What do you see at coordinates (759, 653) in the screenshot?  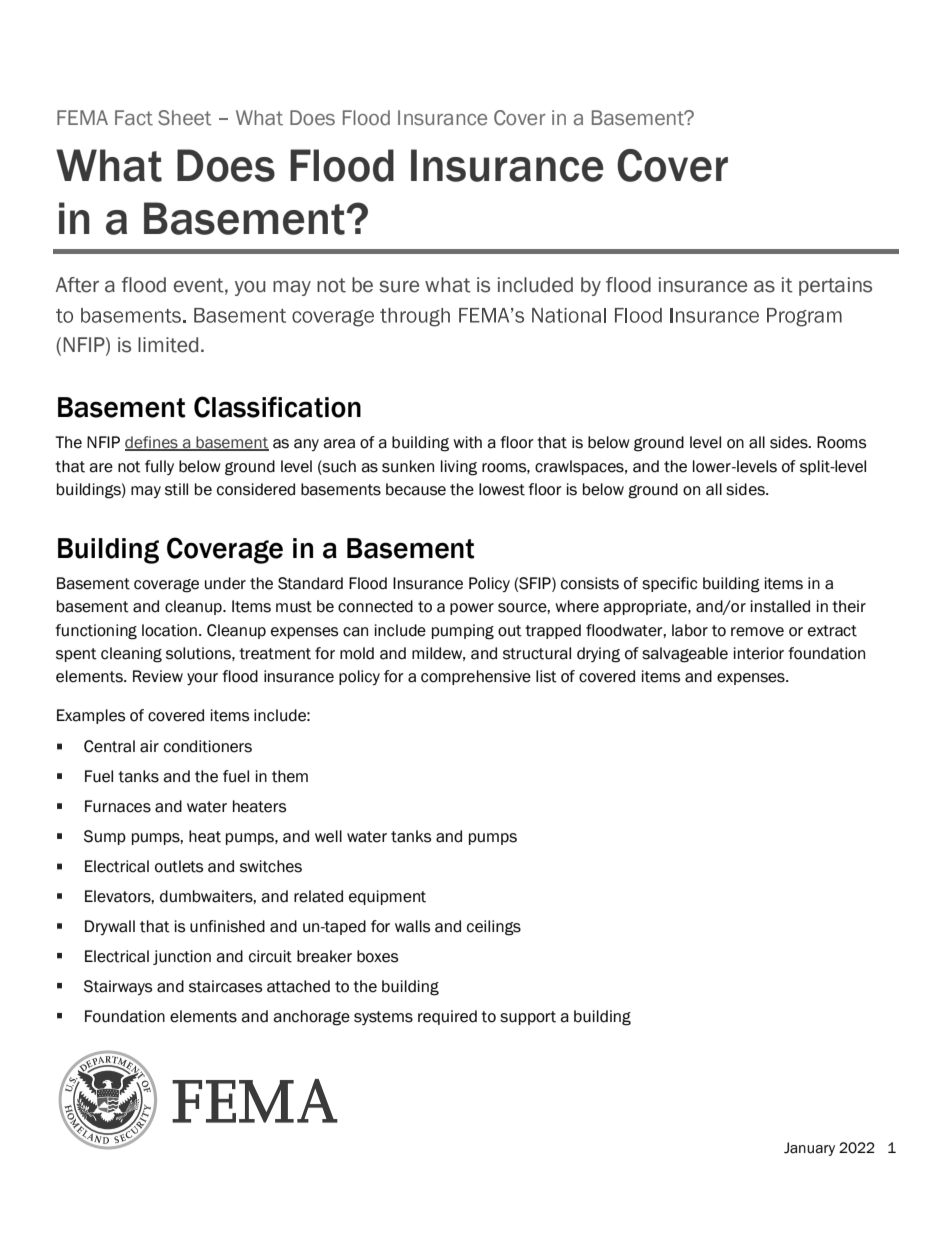 I see `interior` at bounding box center [759, 653].
